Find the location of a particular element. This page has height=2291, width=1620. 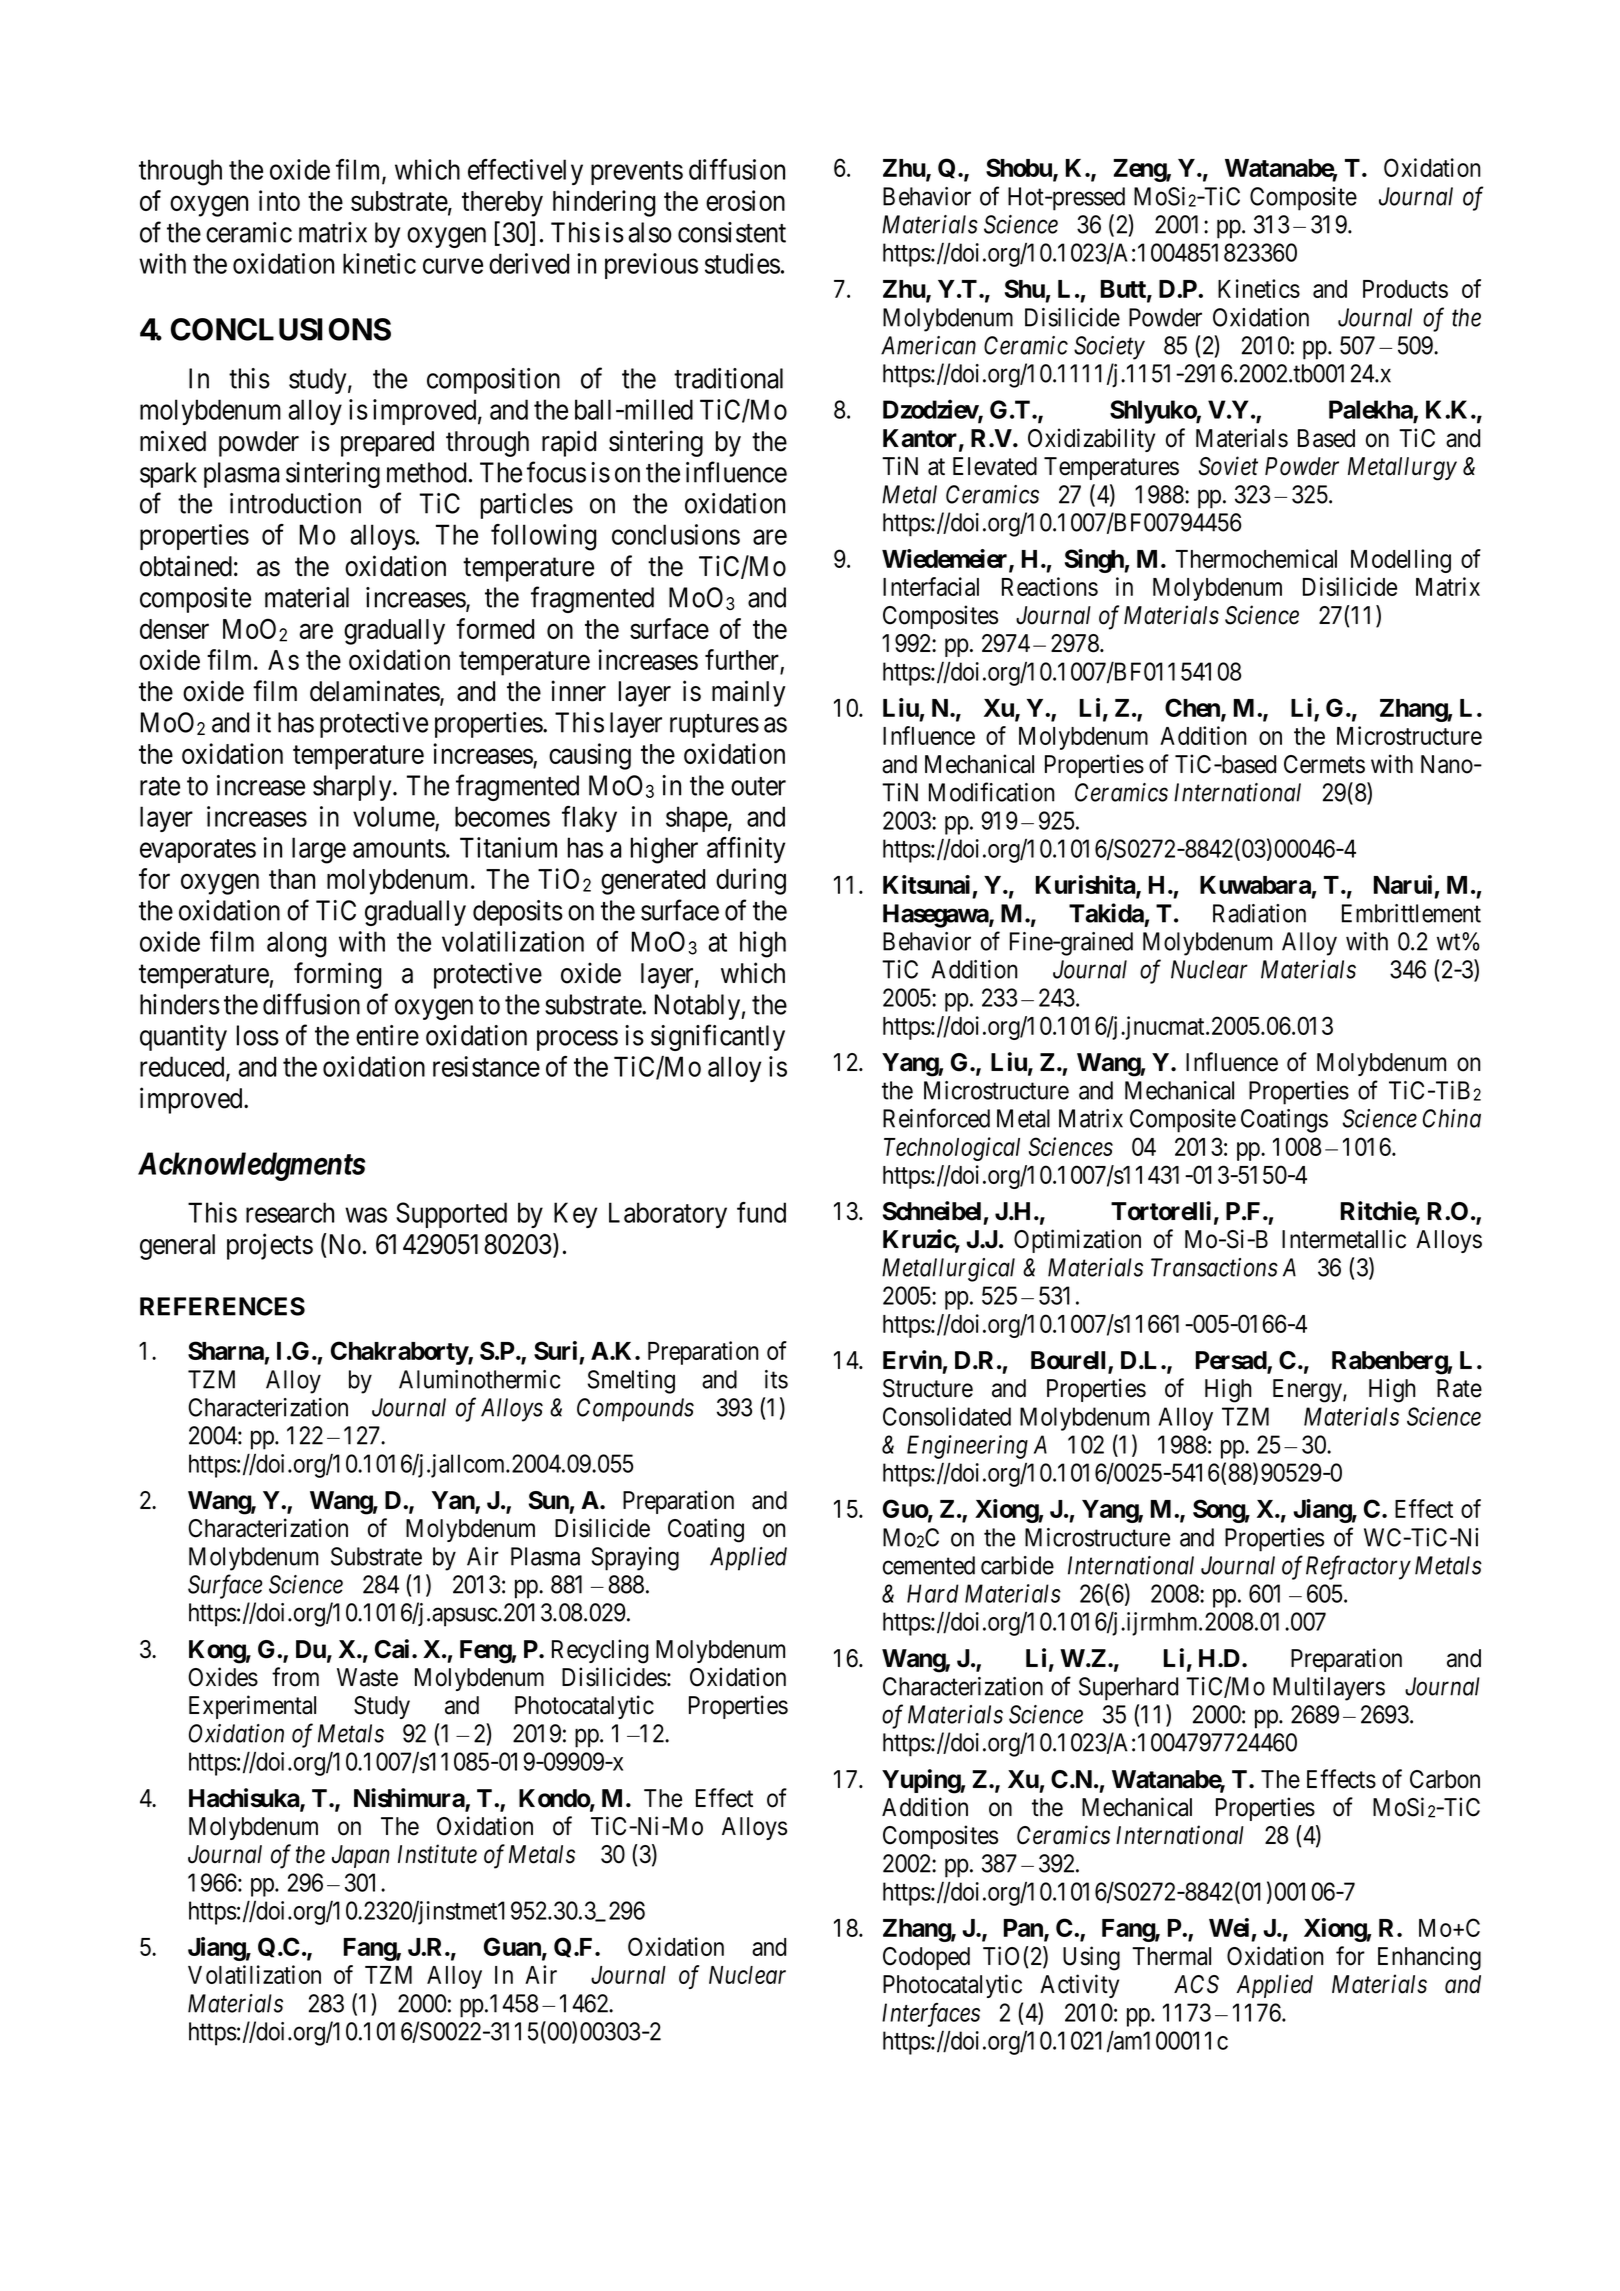

Consolidated is located at coordinates (947, 1416).
